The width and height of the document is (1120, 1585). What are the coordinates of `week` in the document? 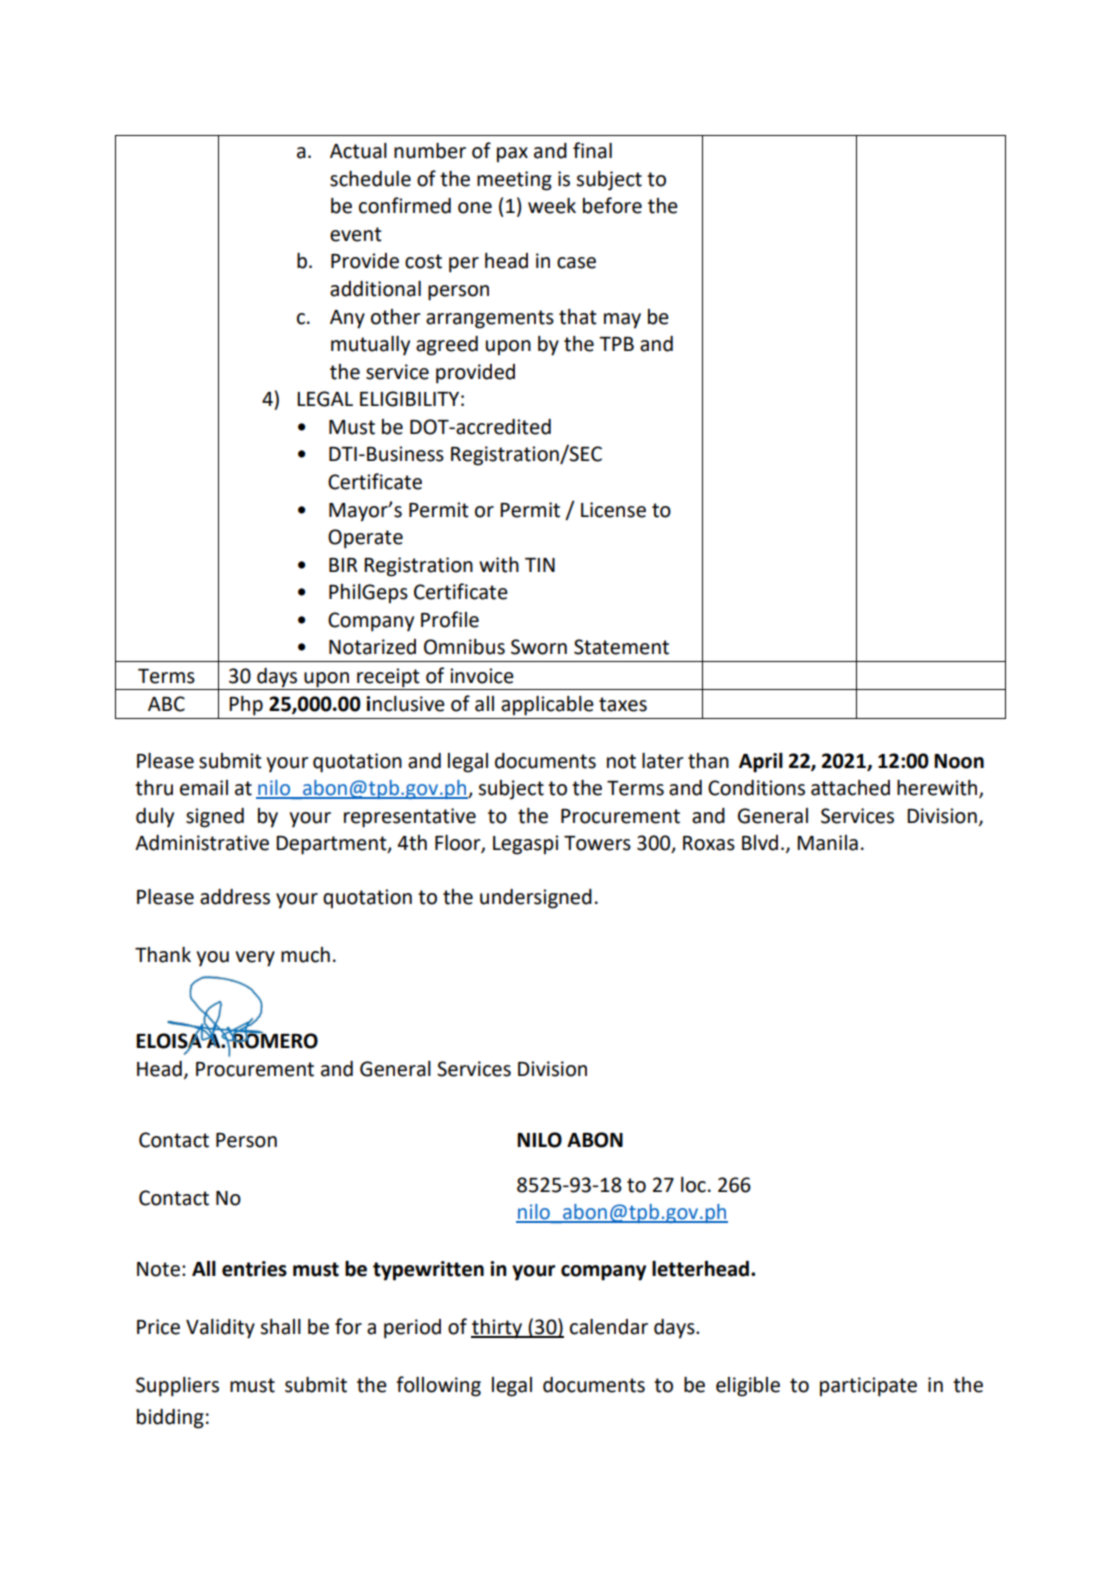 It's located at (552, 206).
